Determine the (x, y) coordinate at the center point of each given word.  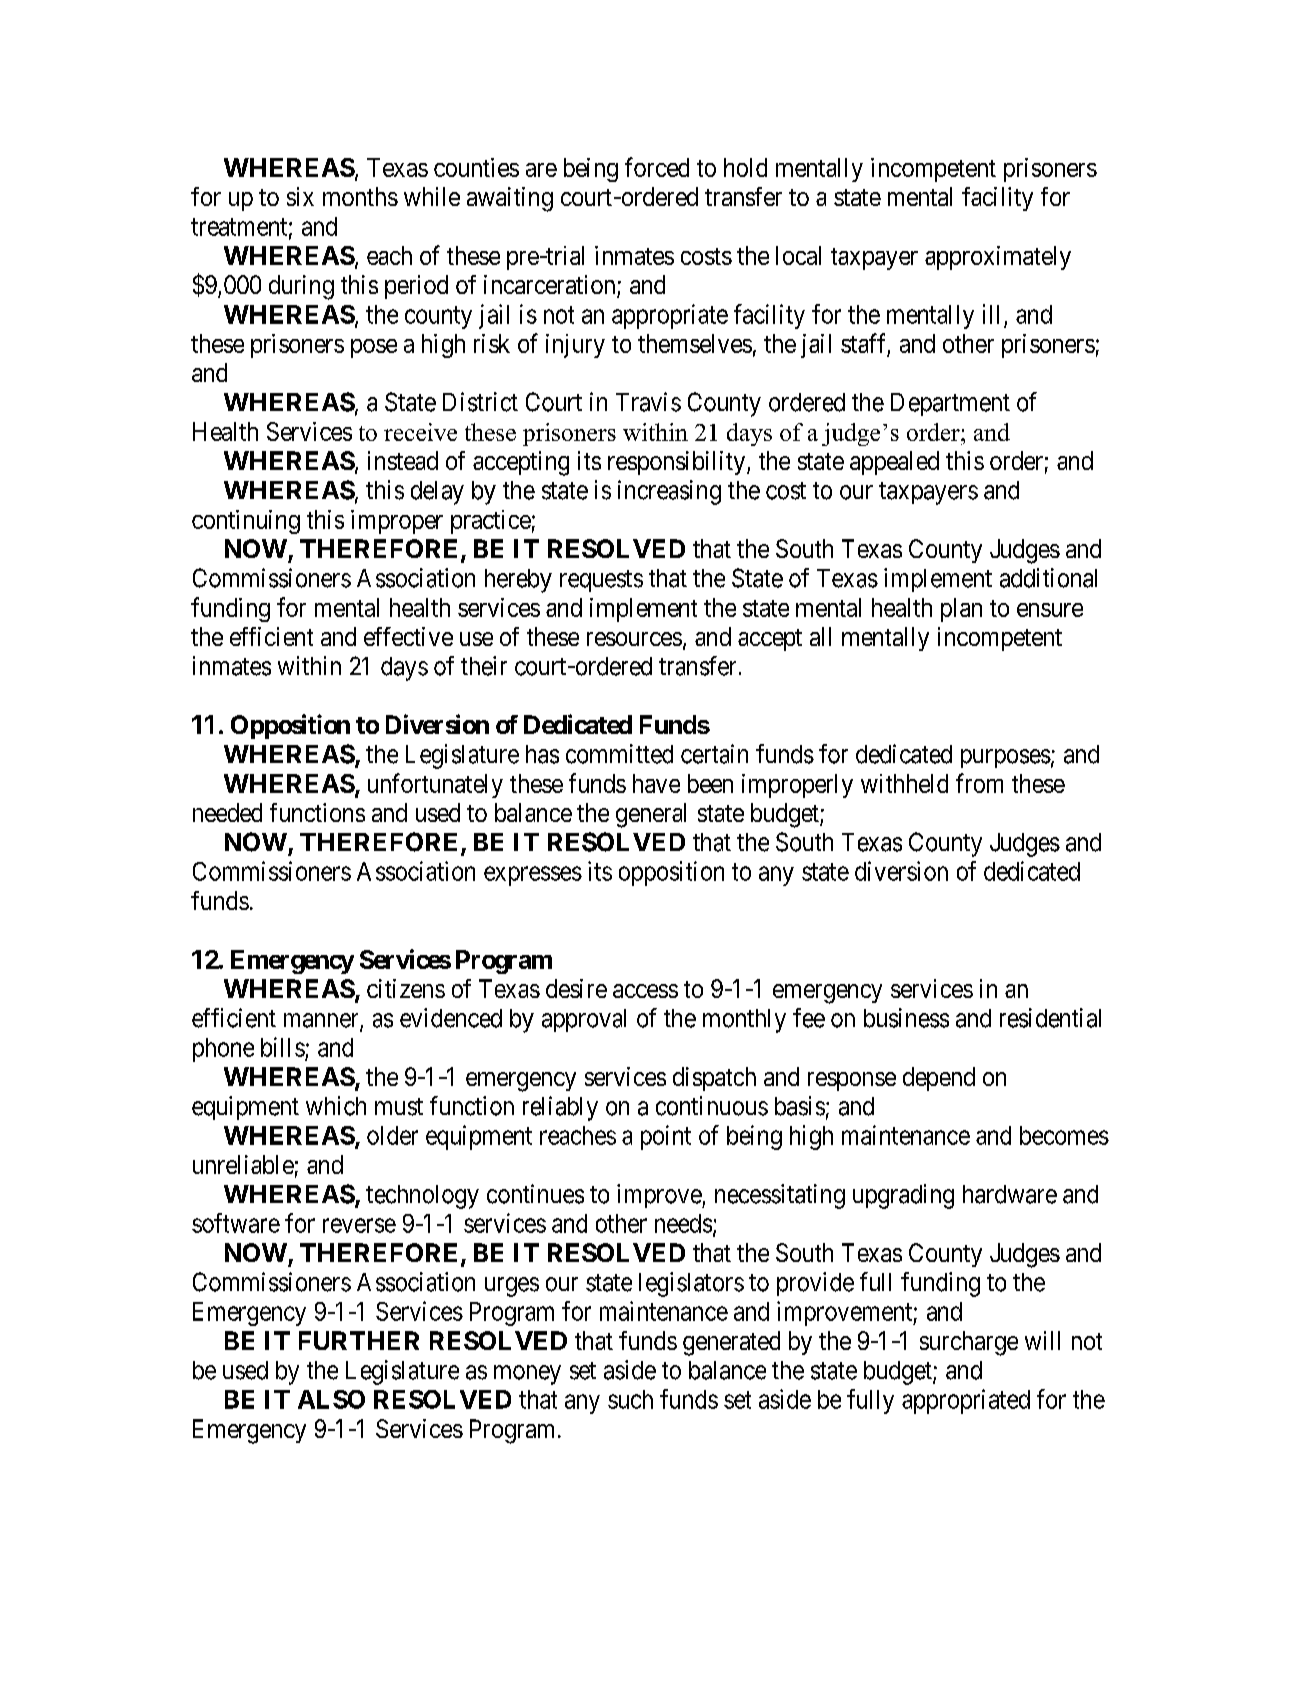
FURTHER (359, 1340)
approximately (998, 258)
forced (657, 167)
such (630, 1399)
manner (322, 1021)
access (645, 991)
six (300, 196)
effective (408, 636)
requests (601, 581)
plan (961, 610)
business (906, 1018)
